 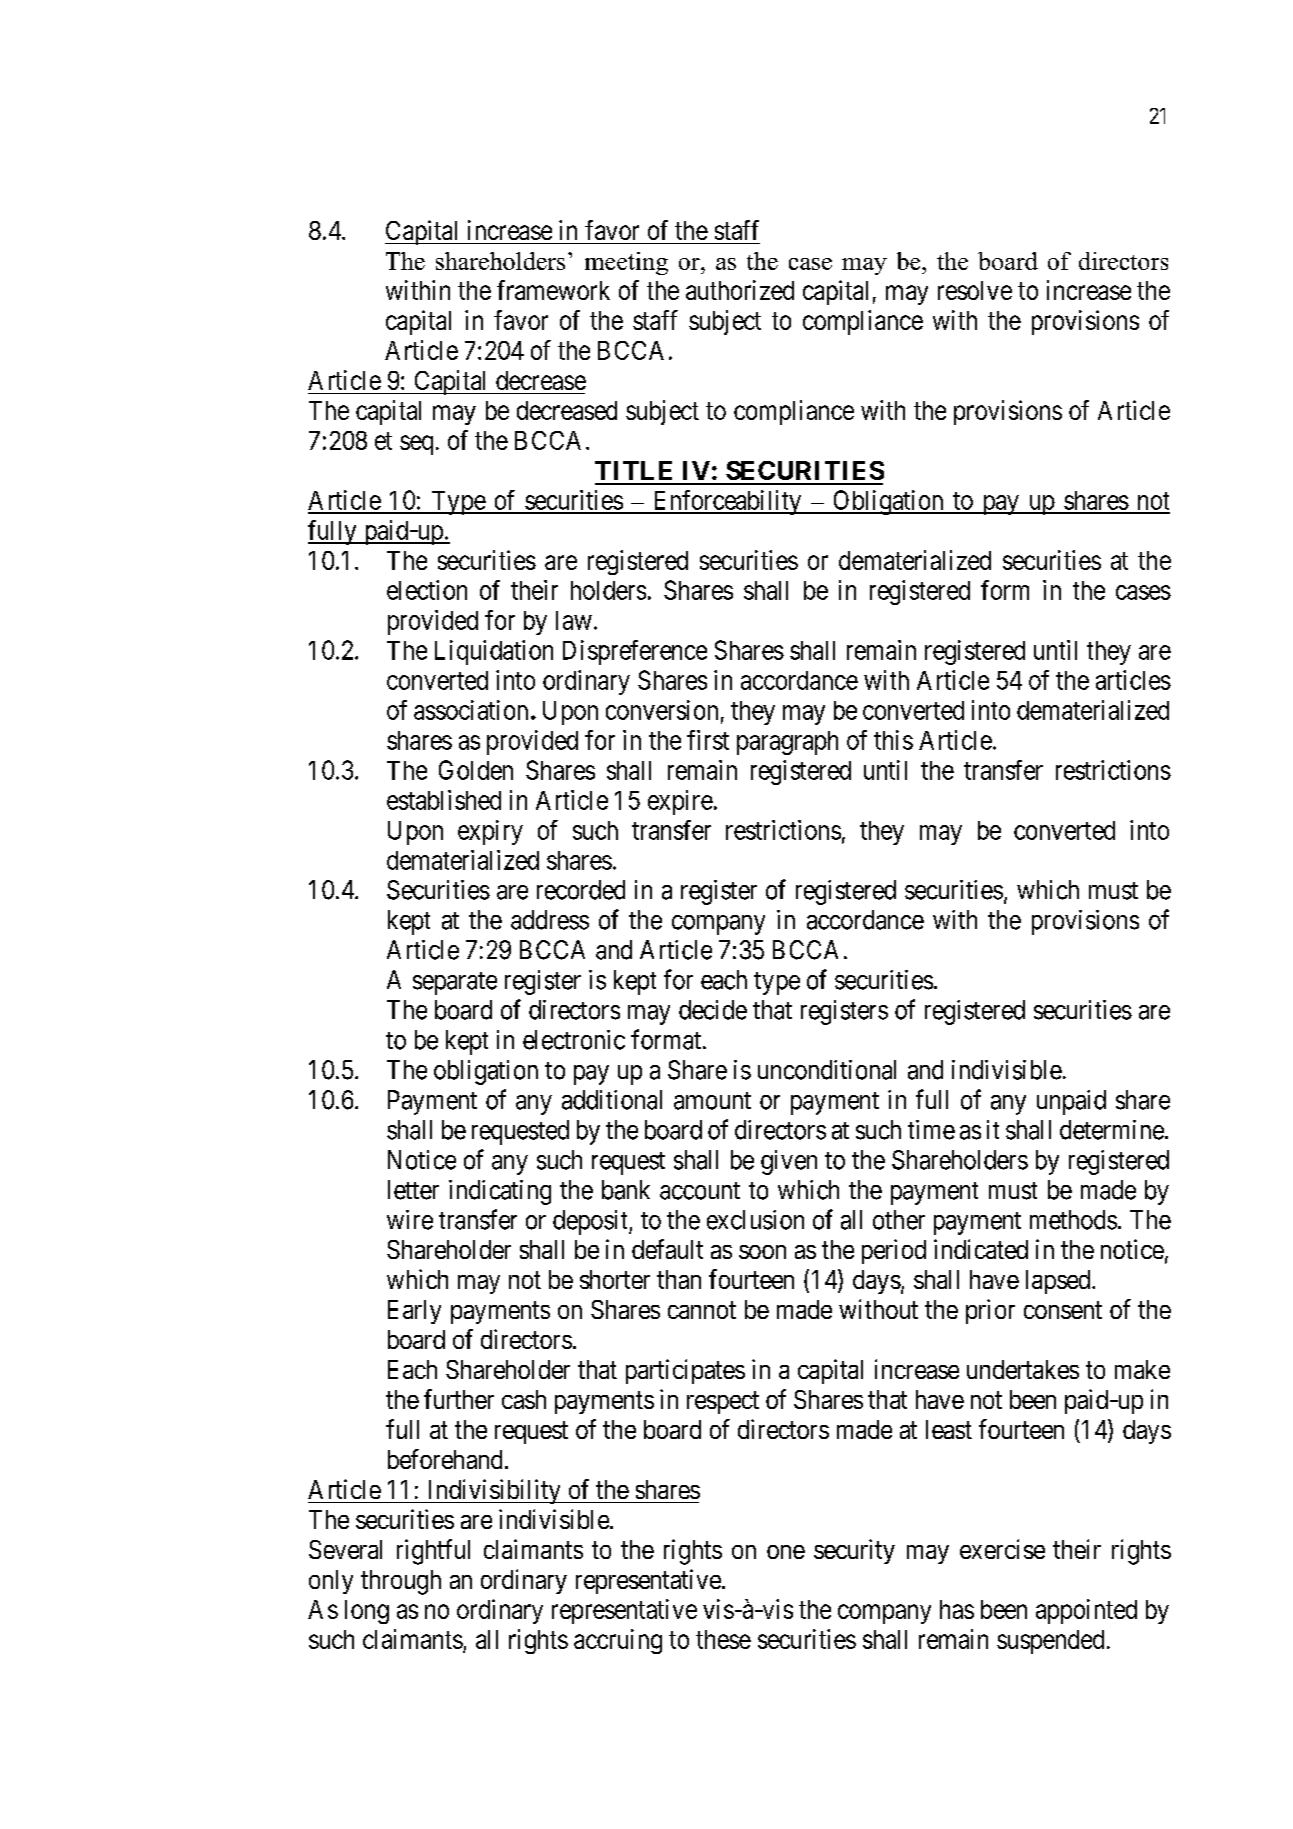 I want to click on through, so click(x=401, y=1582).
